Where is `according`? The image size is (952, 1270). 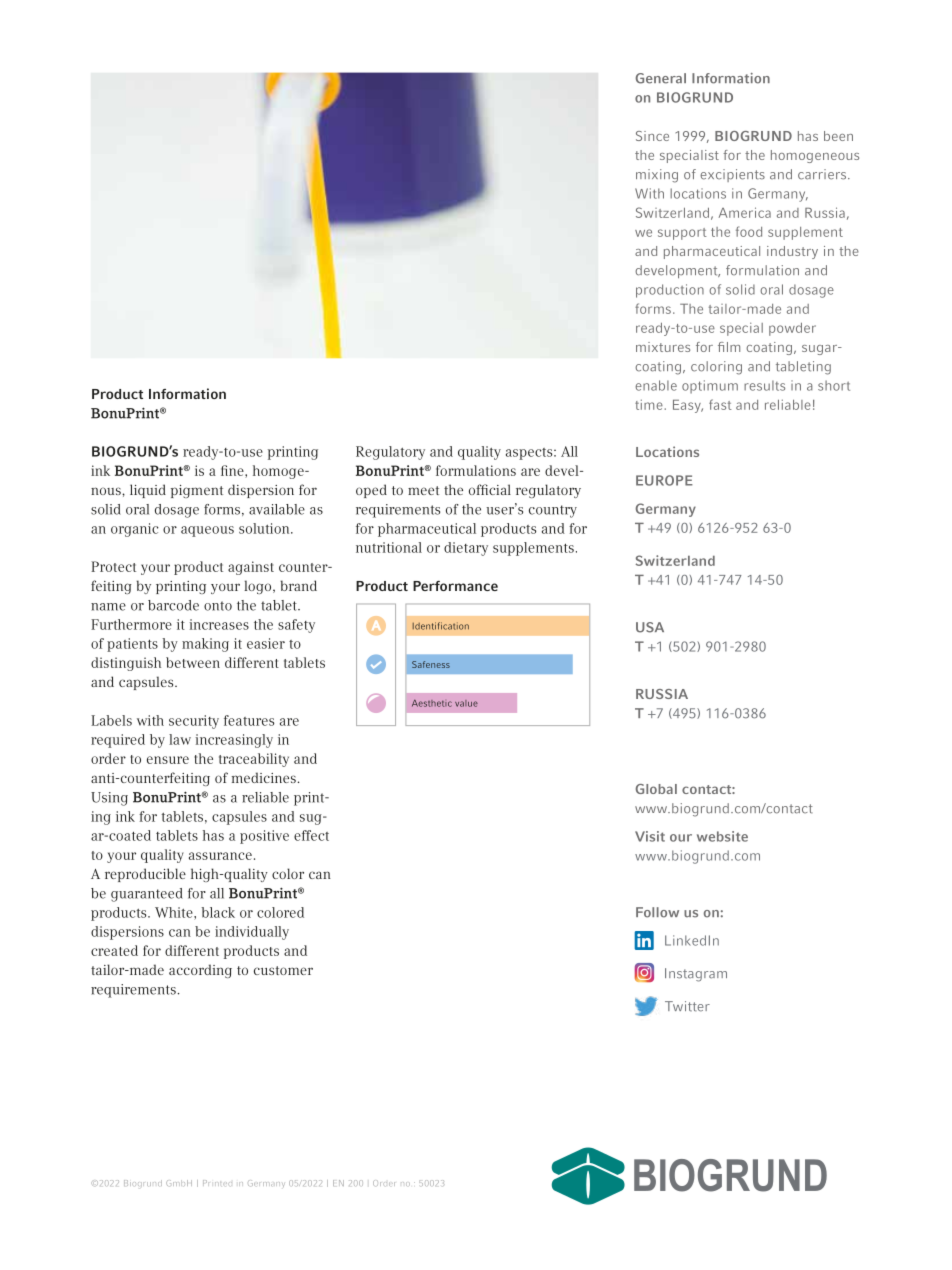
according is located at coordinates (200, 971).
